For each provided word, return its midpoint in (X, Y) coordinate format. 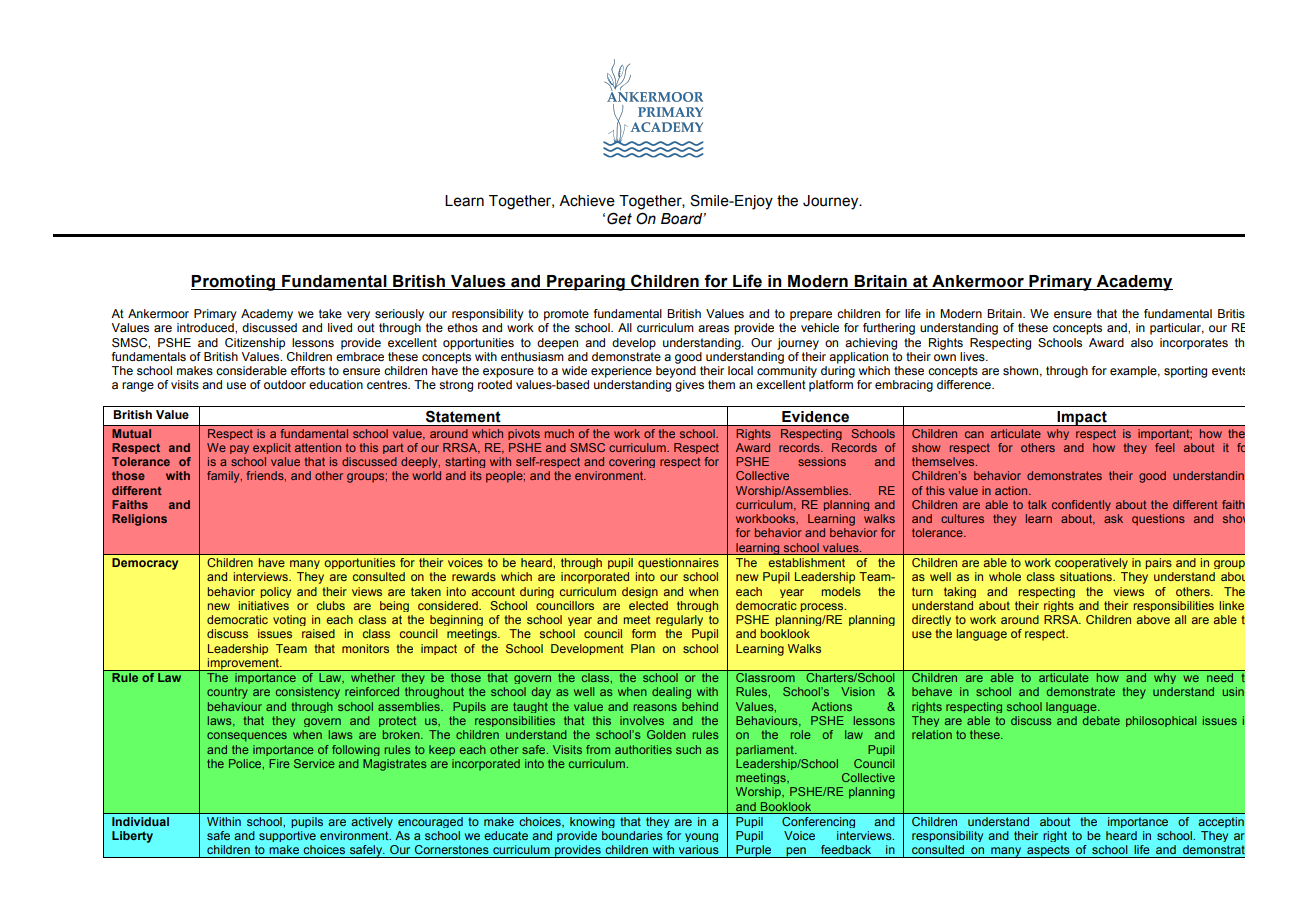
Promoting (234, 283)
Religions (139, 520)
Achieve (587, 201)
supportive (287, 836)
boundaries (632, 835)
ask (1113, 518)
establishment (807, 562)
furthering (889, 329)
